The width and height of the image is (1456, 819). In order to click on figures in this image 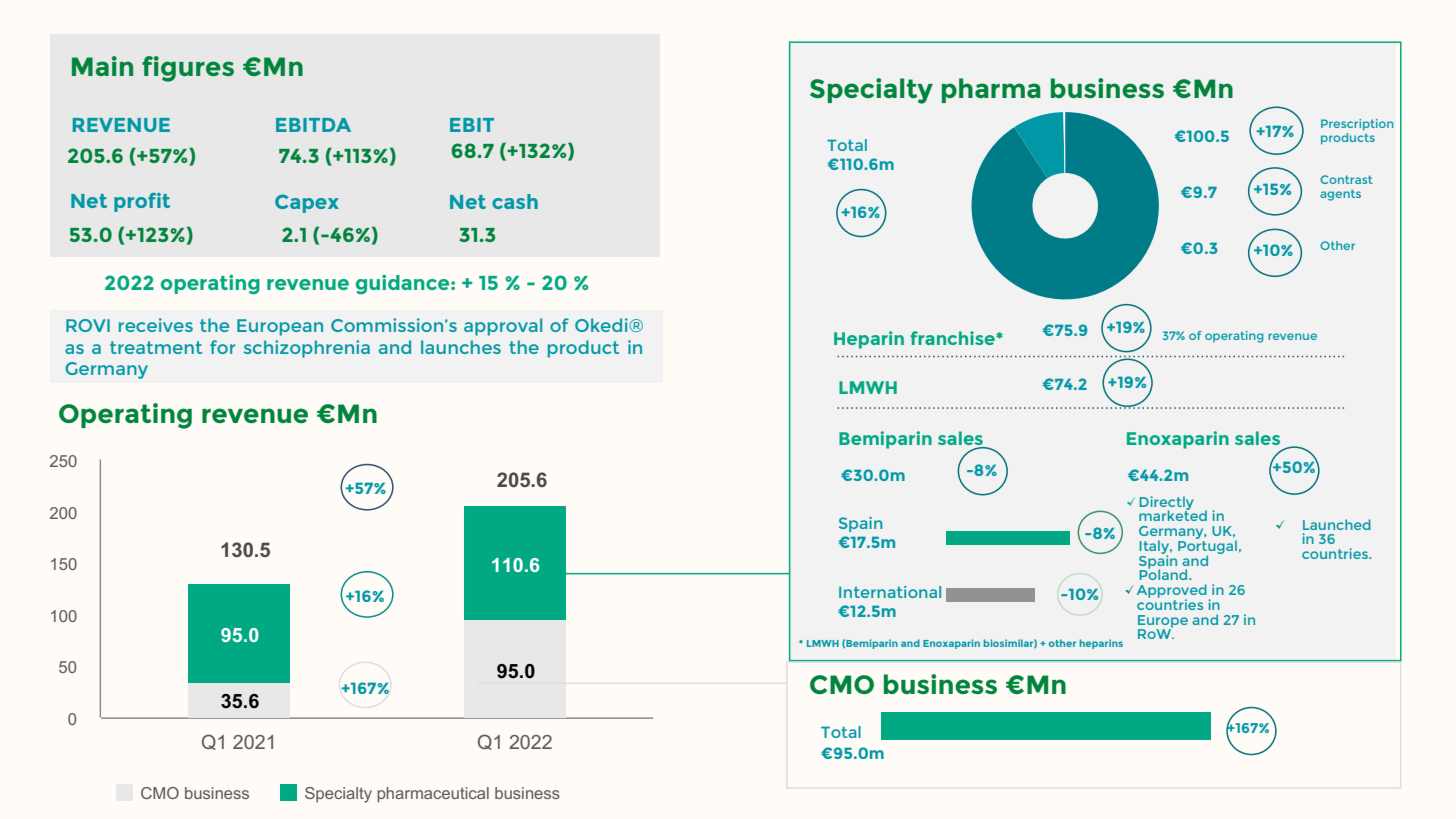, I will do `click(188, 69)`.
